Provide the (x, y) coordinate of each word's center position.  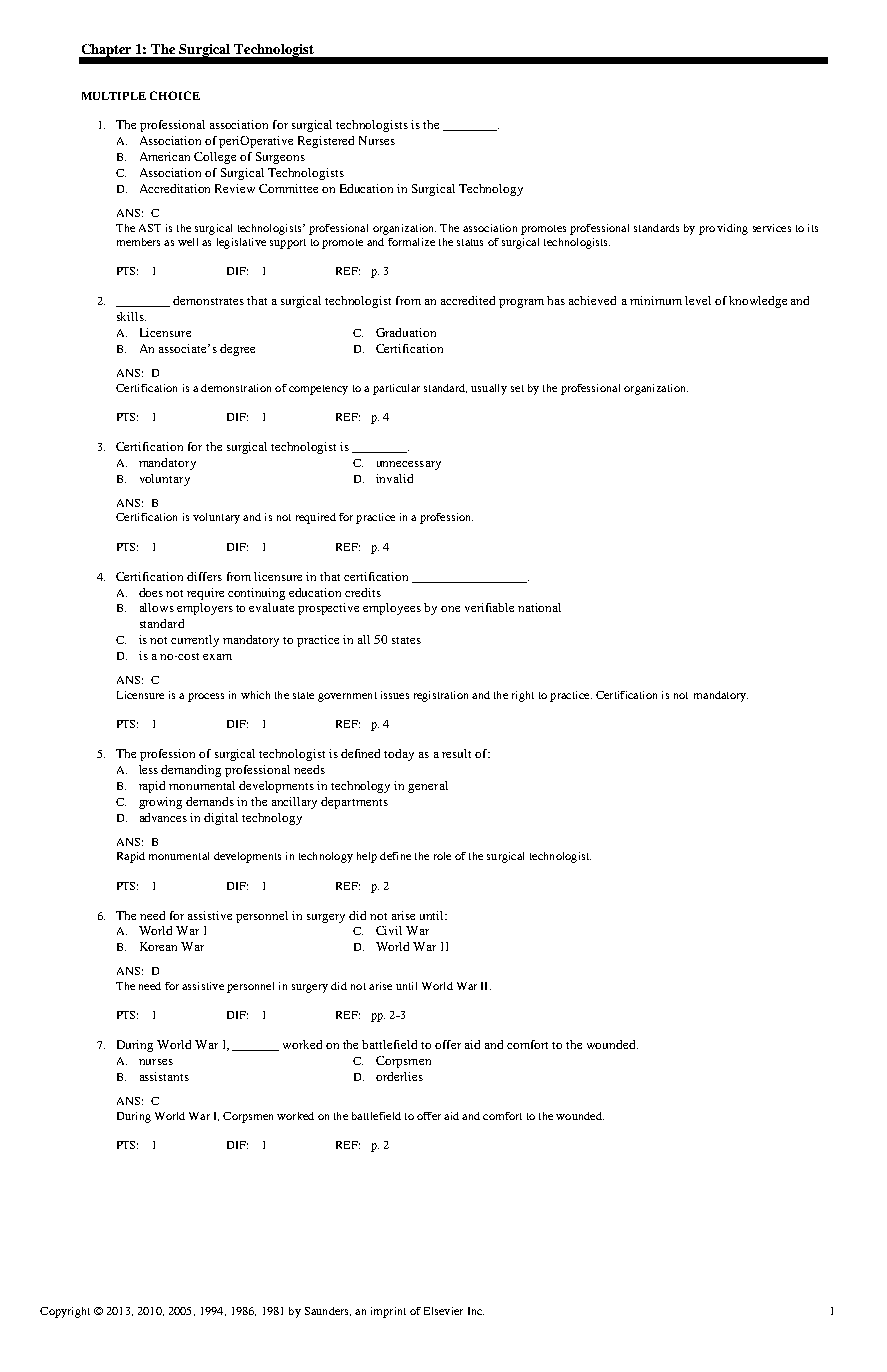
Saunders (328, 1311)
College (215, 158)
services (772, 228)
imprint (388, 1312)
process (206, 697)
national (539, 607)
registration (441, 696)
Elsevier (443, 1311)
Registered (326, 142)
